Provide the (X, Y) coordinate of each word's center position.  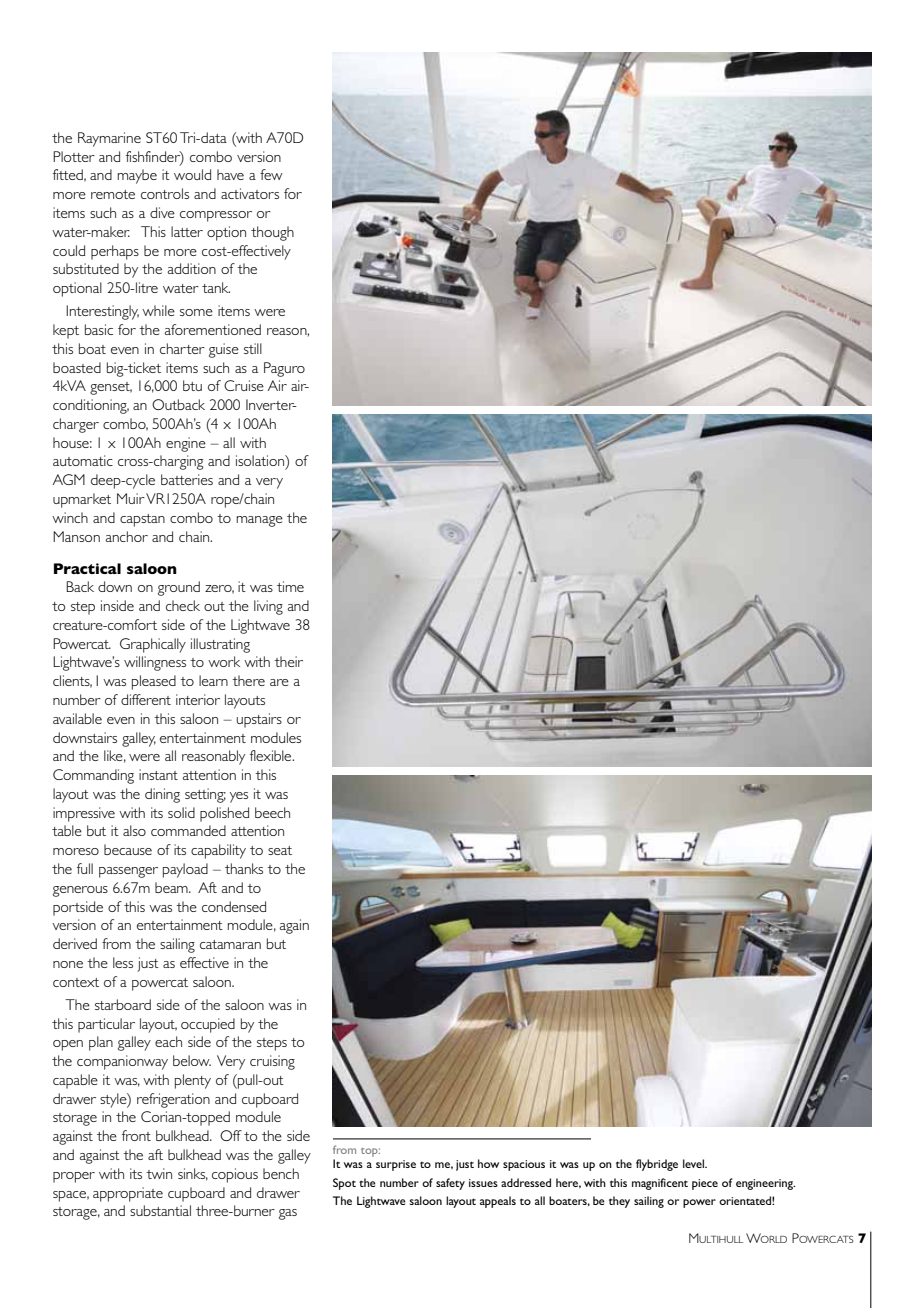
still (253, 348)
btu (192, 385)
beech (272, 812)
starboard (123, 1004)
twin (159, 1173)
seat (280, 850)
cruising (272, 1062)
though (272, 233)
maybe (137, 176)
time (290, 586)
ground (179, 588)
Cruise (244, 385)
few (271, 174)
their (288, 661)
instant (158, 774)
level (694, 1163)
